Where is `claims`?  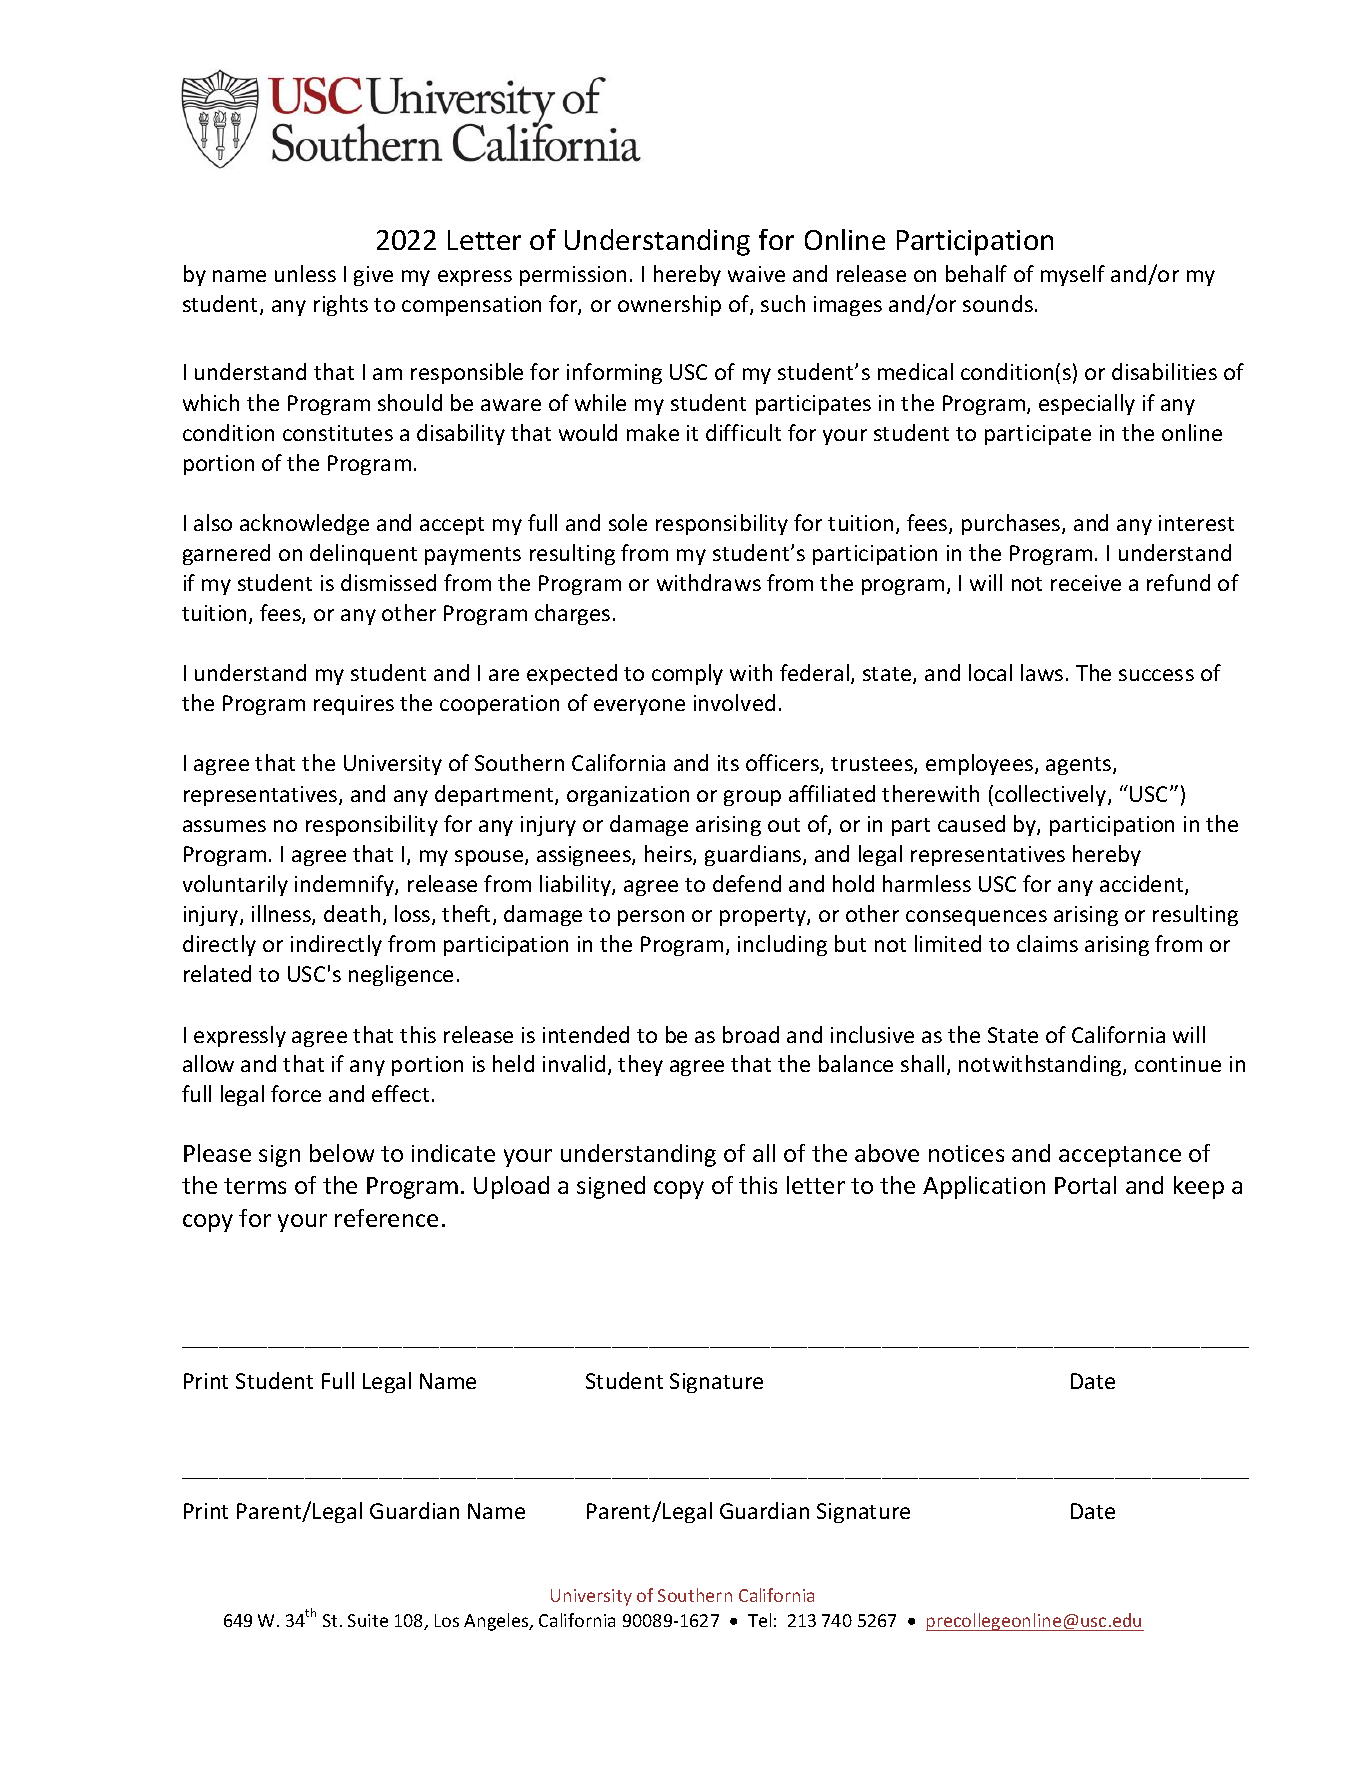 claims is located at coordinates (1047, 943).
